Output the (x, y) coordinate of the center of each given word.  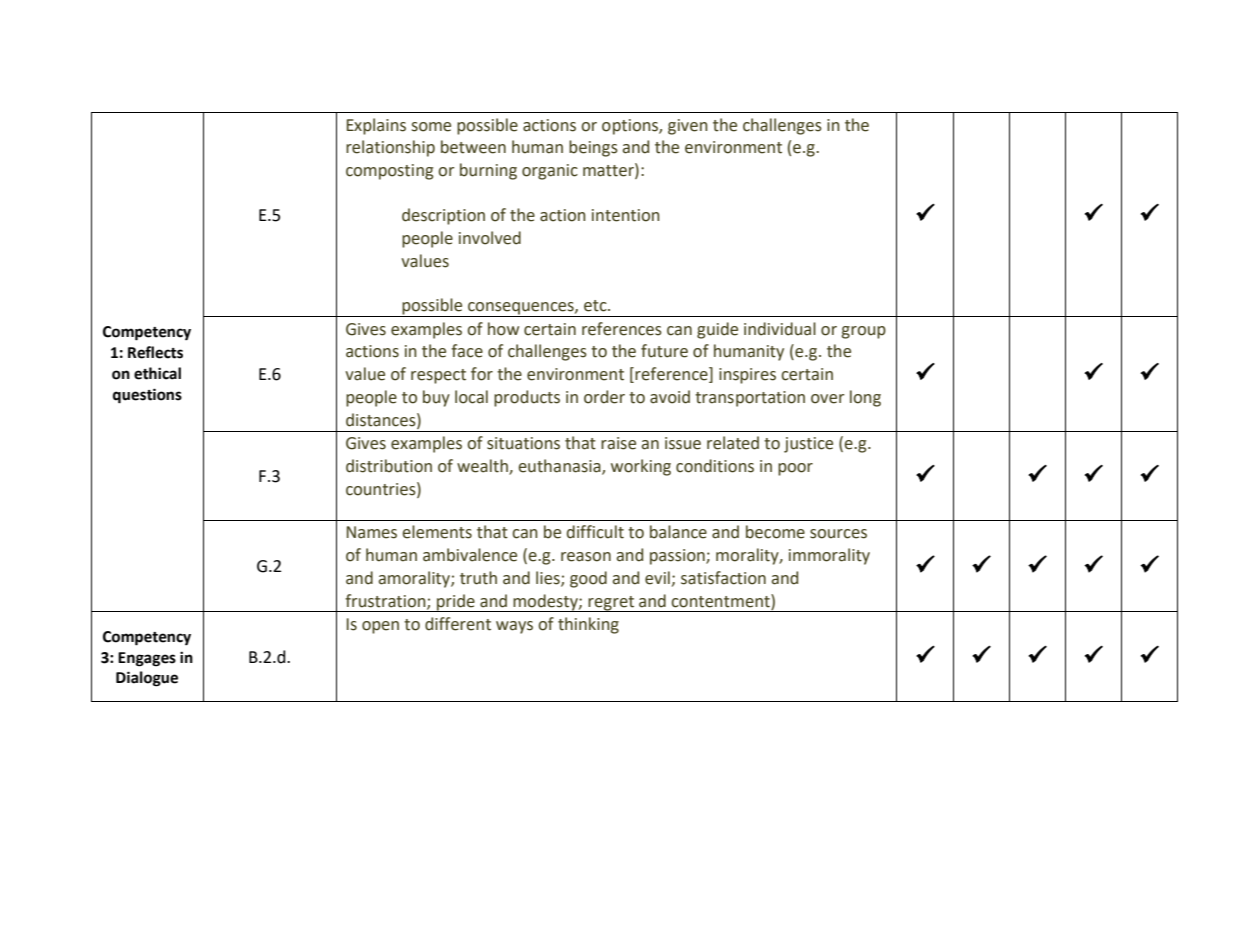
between (473, 147)
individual (780, 329)
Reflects (155, 352)
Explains (376, 126)
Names (372, 532)
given (688, 127)
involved (490, 238)
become (775, 532)
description (443, 216)
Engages (147, 659)
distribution (389, 466)
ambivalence (470, 555)
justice (808, 445)
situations (523, 443)
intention (626, 215)
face (467, 351)
